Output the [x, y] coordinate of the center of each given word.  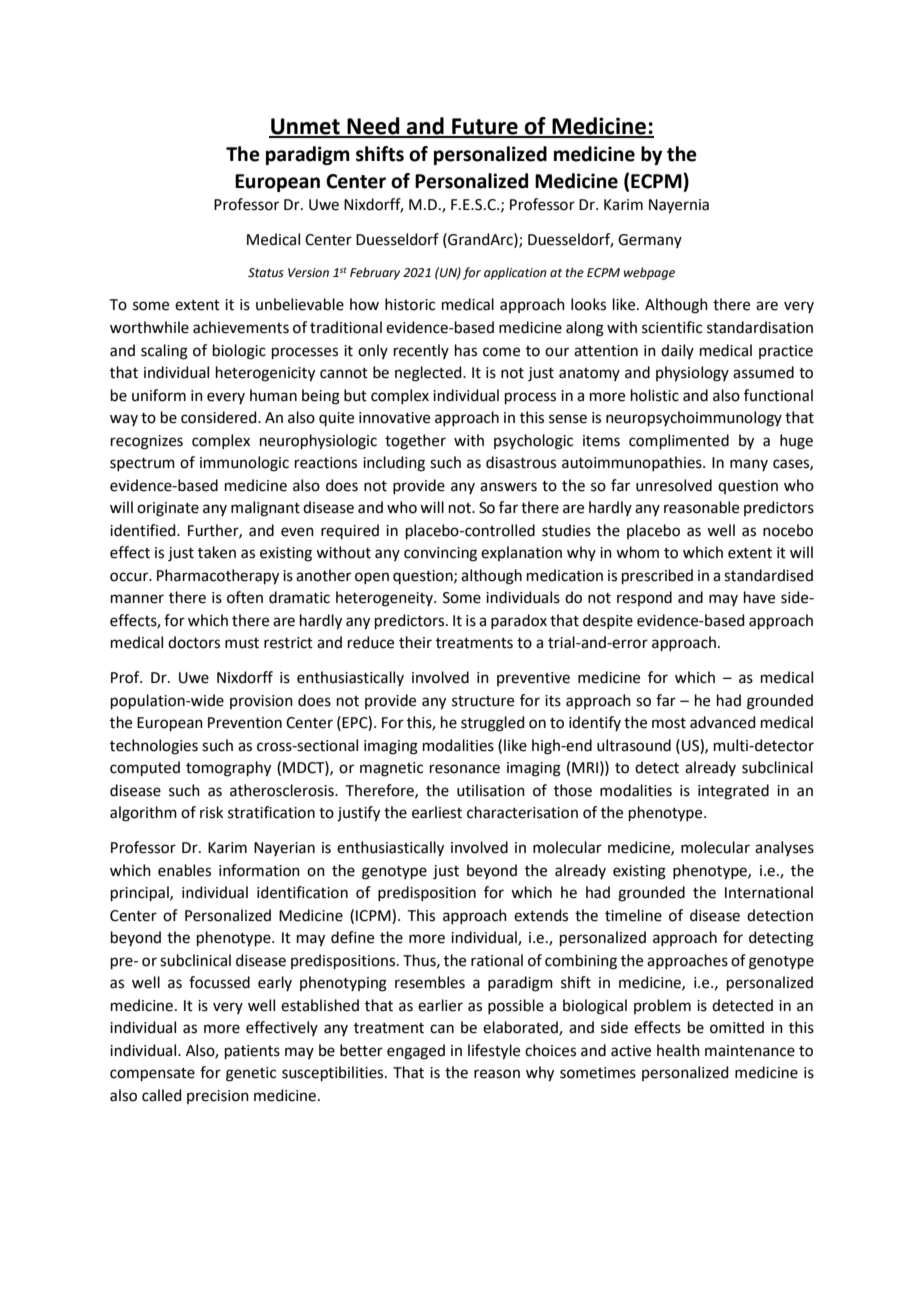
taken [217, 552]
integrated [733, 792]
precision [218, 1097]
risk [211, 812]
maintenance [750, 1051]
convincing [440, 554]
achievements [241, 327]
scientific [672, 327]
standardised [768, 575]
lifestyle [494, 1052]
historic [410, 304]
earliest [437, 812]
